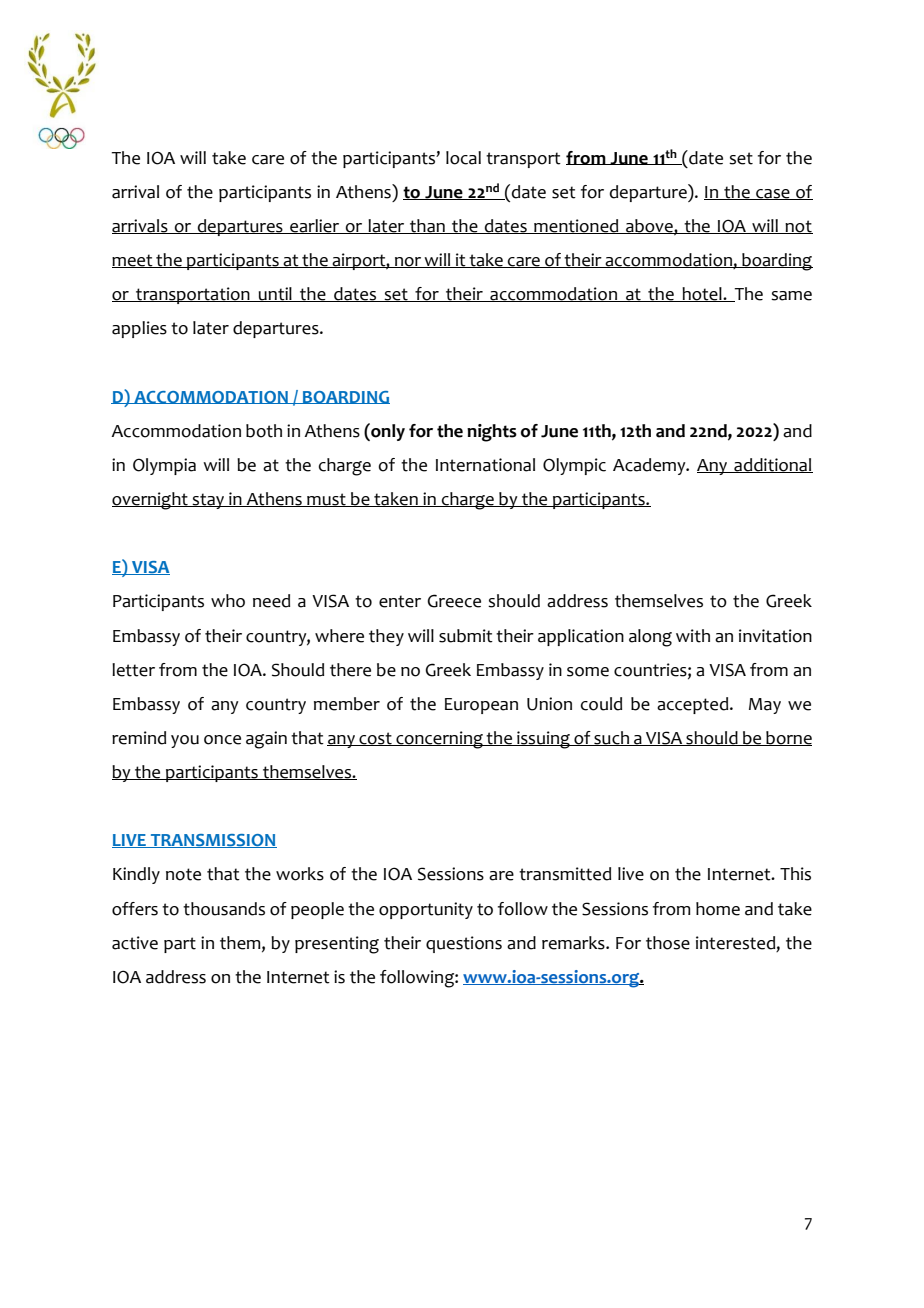 The height and width of the image is (1308, 924). What do you see at coordinates (224, 909) in the image?
I see `thousands` at bounding box center [224, 909].
